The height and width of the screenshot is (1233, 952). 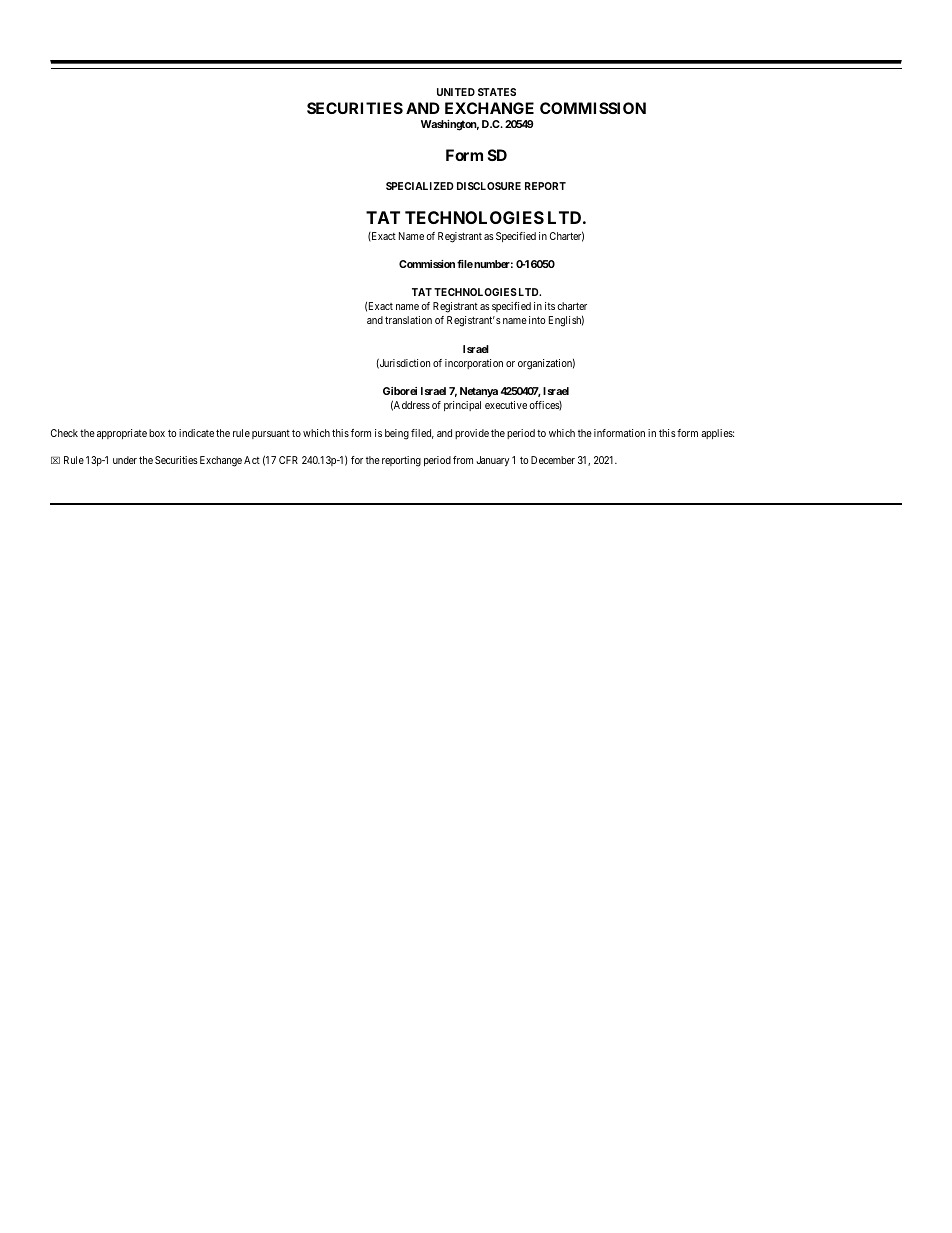 What do you see at coordinates (537, 320) in the screenshot?
I see `into` at bounding box center [537, 320].
